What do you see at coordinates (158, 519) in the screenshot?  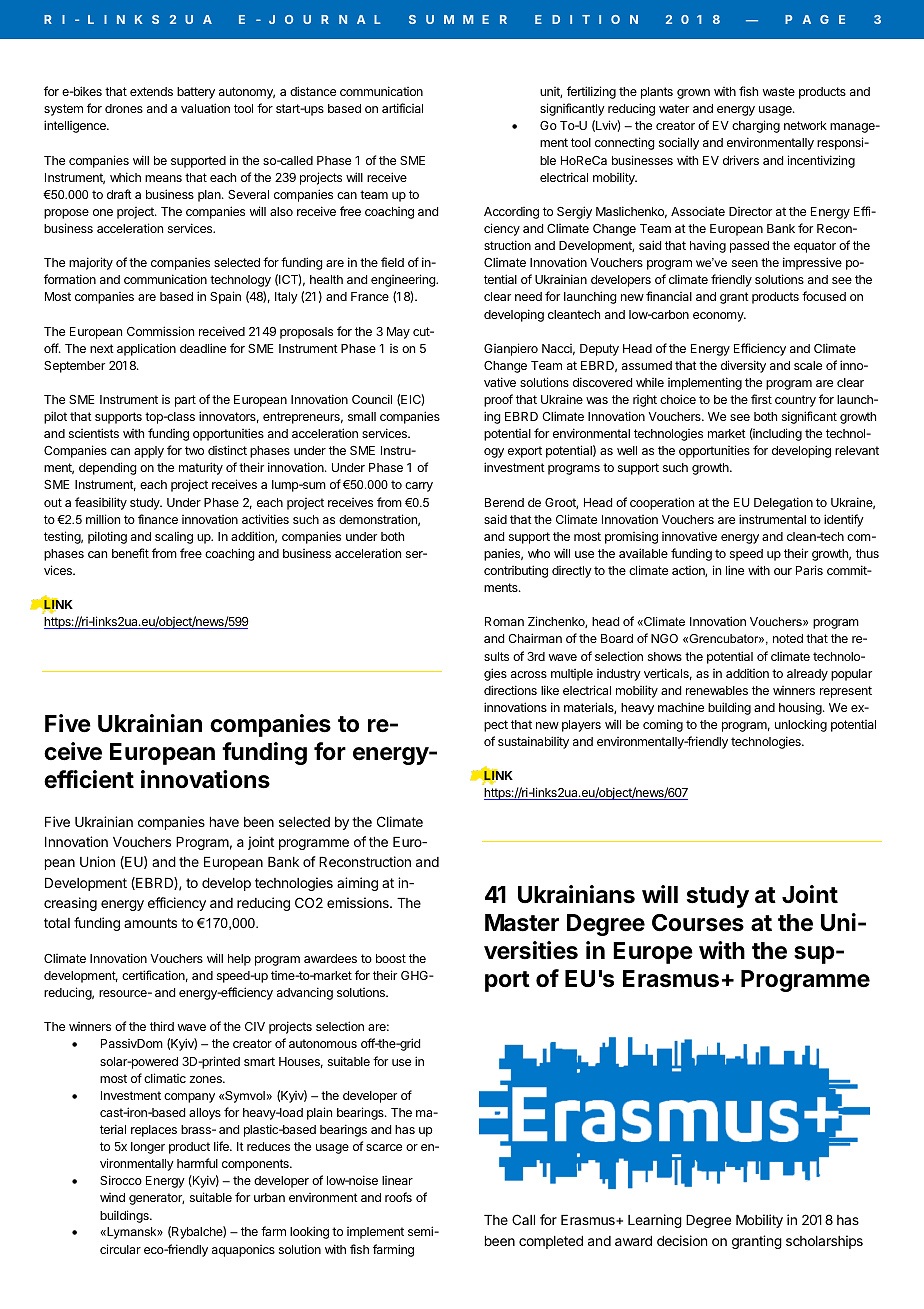 I see `finance` at bounding box center [158, 519].
